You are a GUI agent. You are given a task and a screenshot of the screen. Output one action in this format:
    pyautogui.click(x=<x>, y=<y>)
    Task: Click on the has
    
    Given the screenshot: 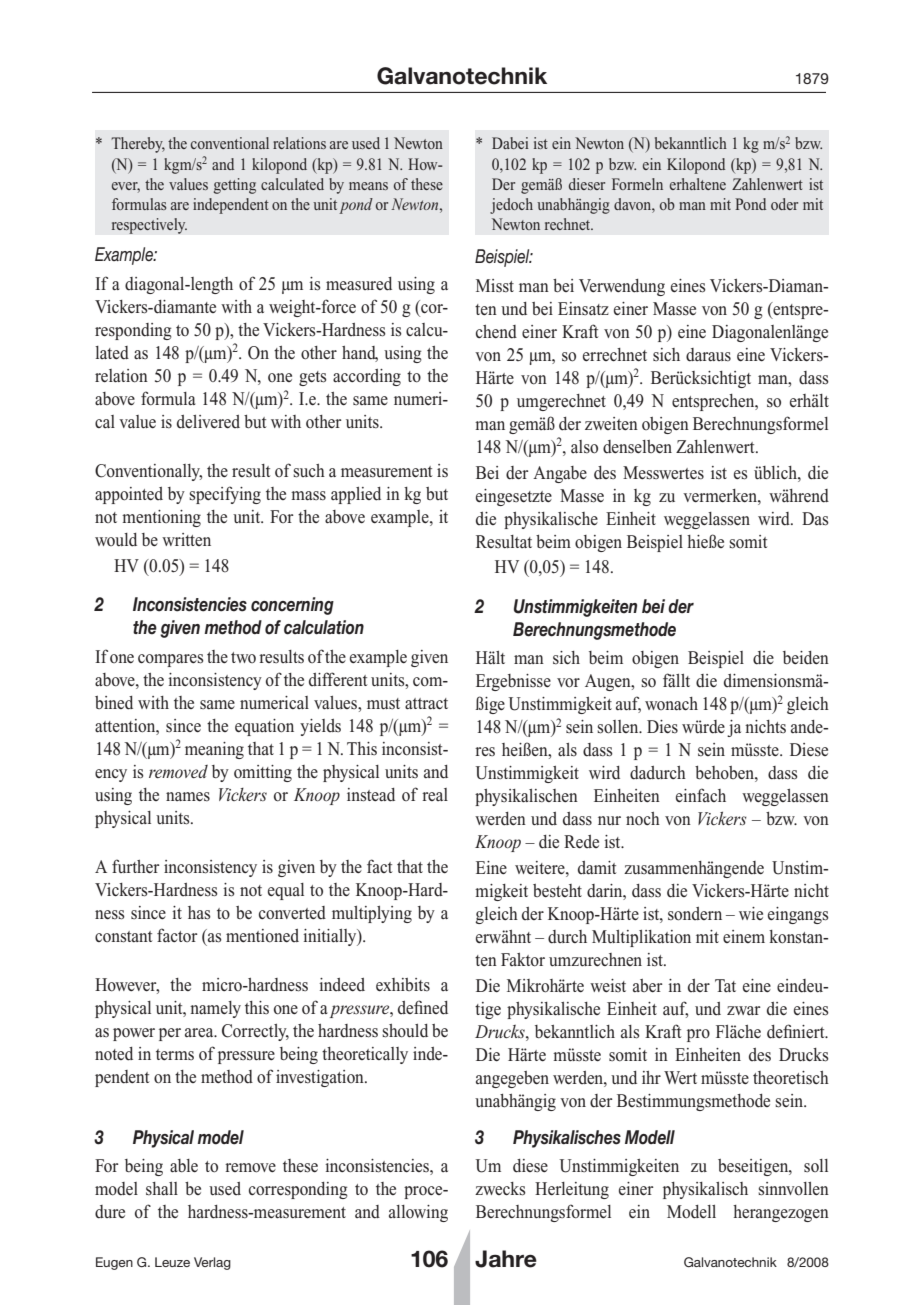 What is the action you would take?
    pyautogui.click(x=199, y=913)
